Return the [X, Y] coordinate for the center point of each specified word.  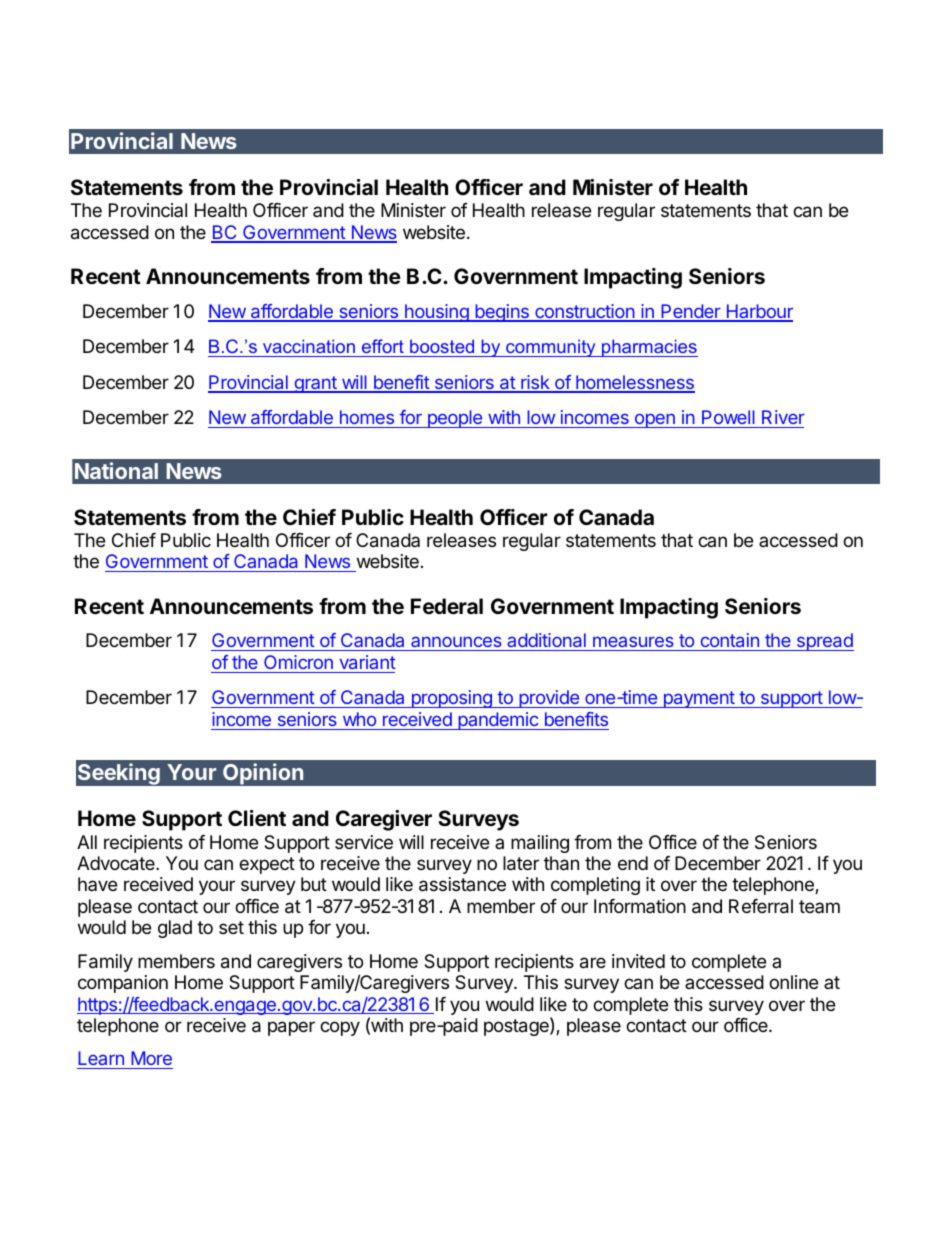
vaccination [309, 348]
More [151, 1058]
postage [517, 1027]
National [116, 470]
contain [729, 642]
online [793, 982]
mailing [540, 844]
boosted [442, 348]
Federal [447, 606]
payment [698, 699]
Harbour [758, 312]
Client [257, 818]
